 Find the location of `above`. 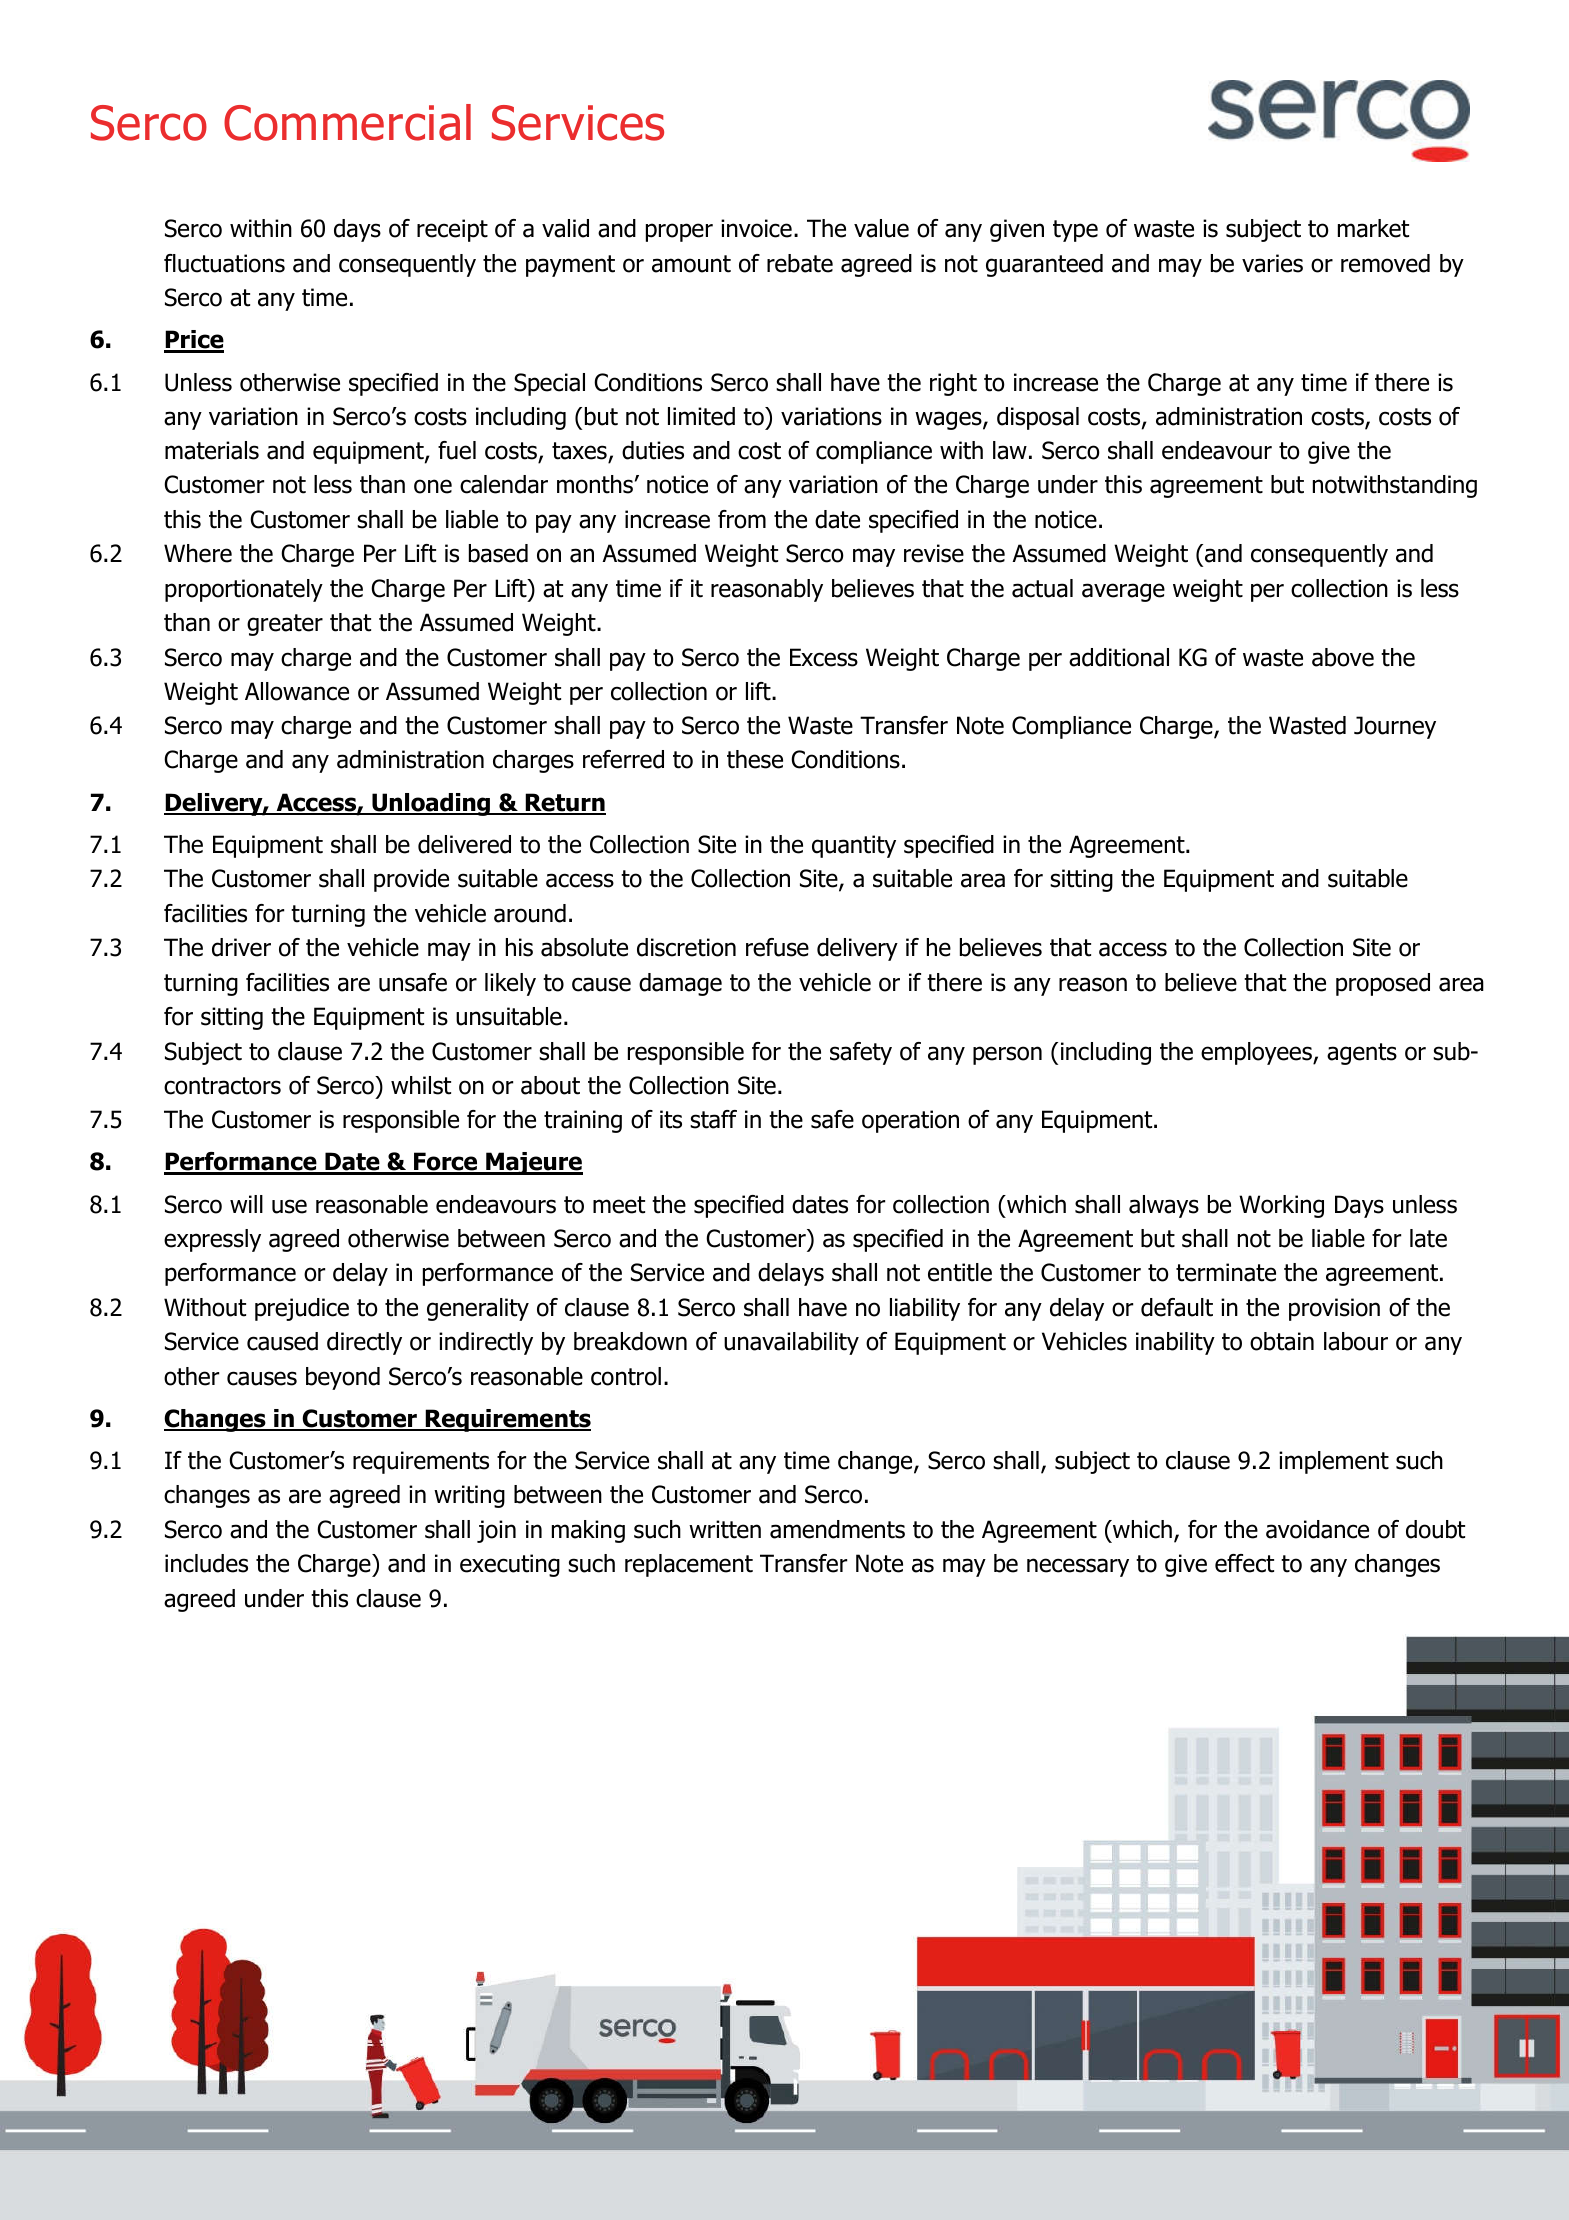

above is located at coordinates (1343, 657).
